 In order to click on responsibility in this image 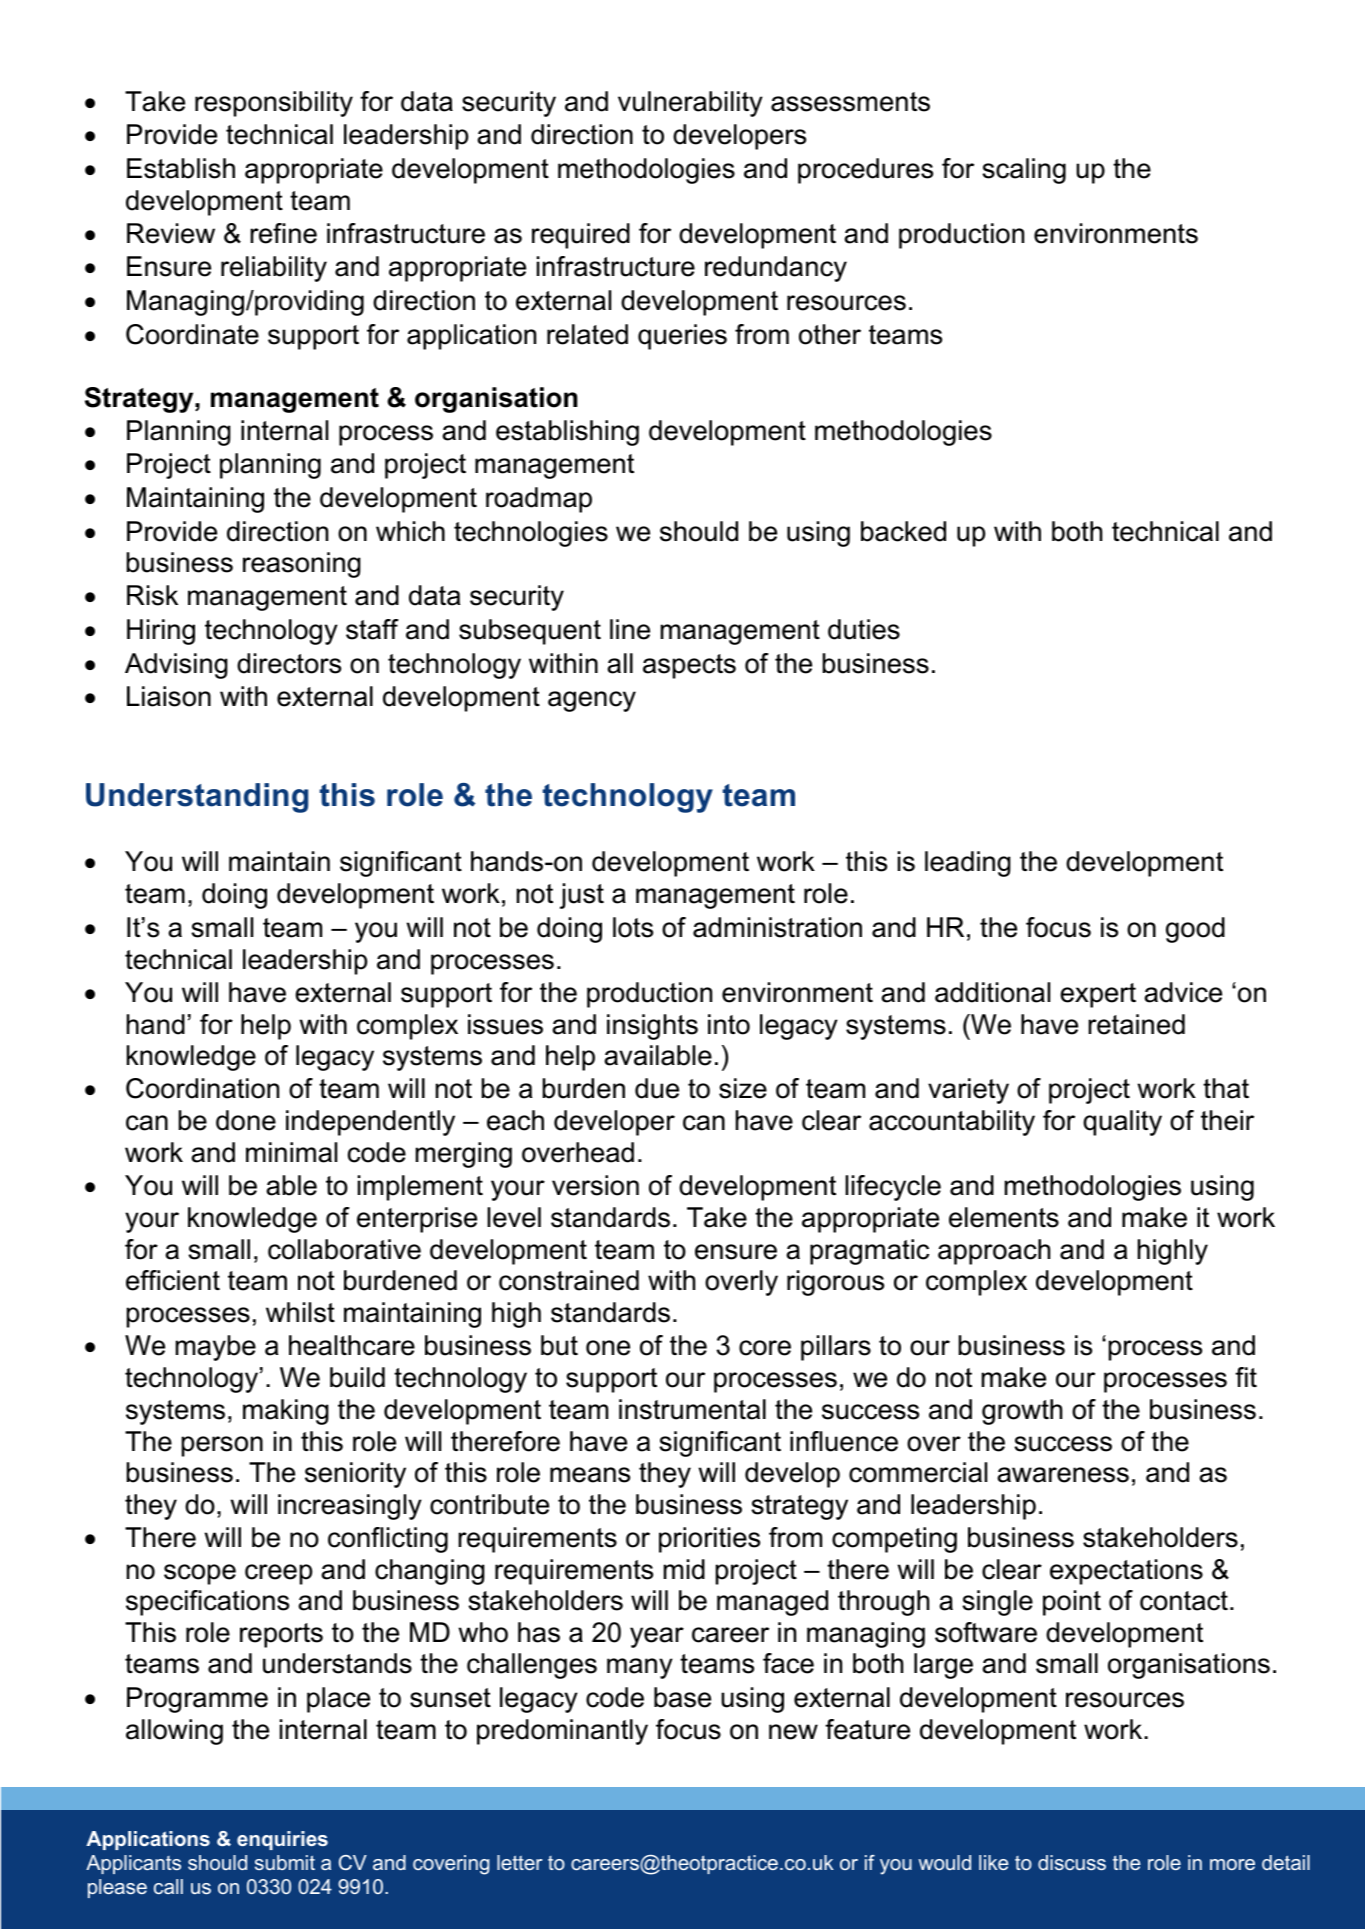, I will do `click(274, 104)`.
